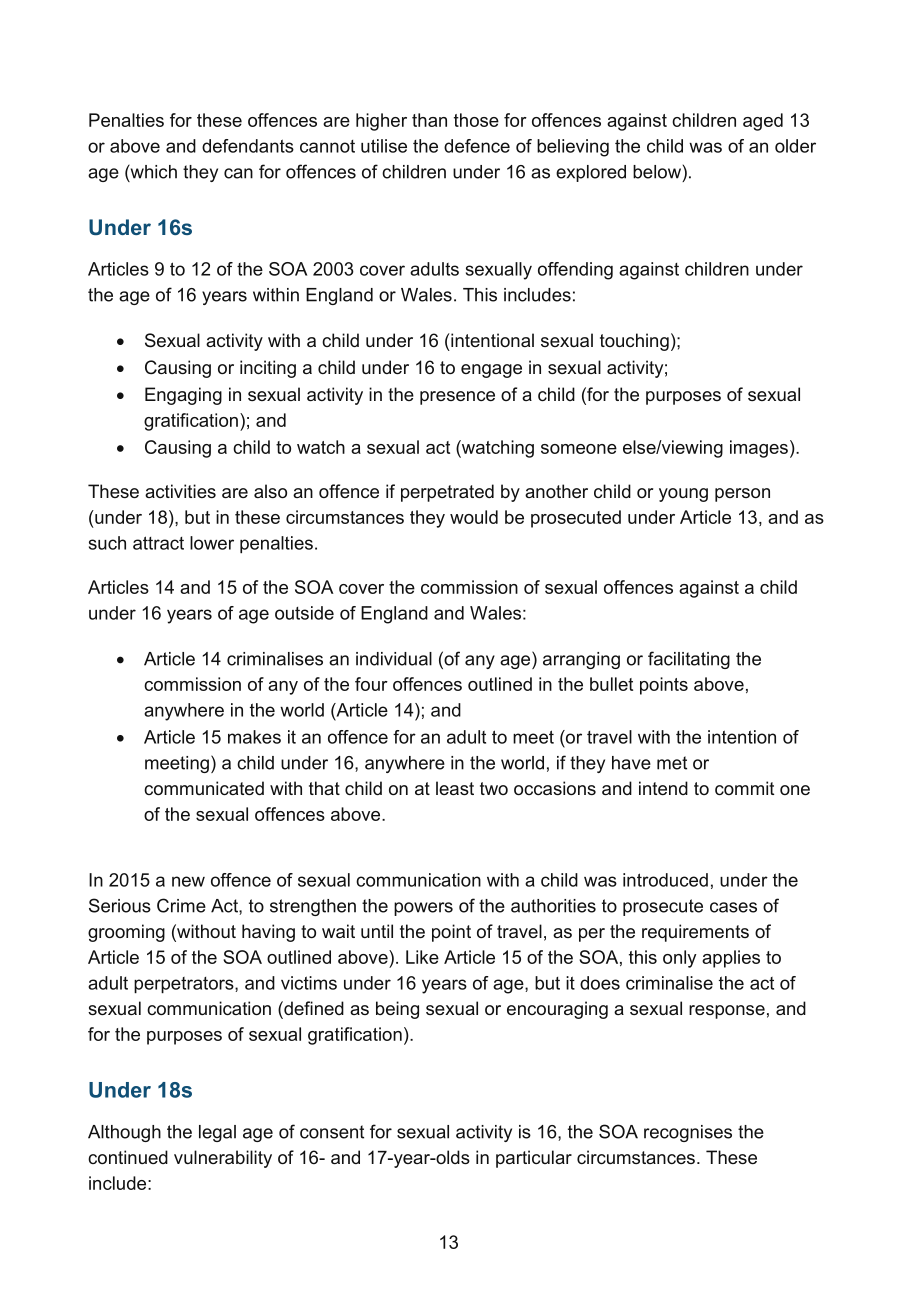 The image size is (924, 1308). Describe the element at coordinates (248, 146) in the screenshot. I see `defendants` at that location.
